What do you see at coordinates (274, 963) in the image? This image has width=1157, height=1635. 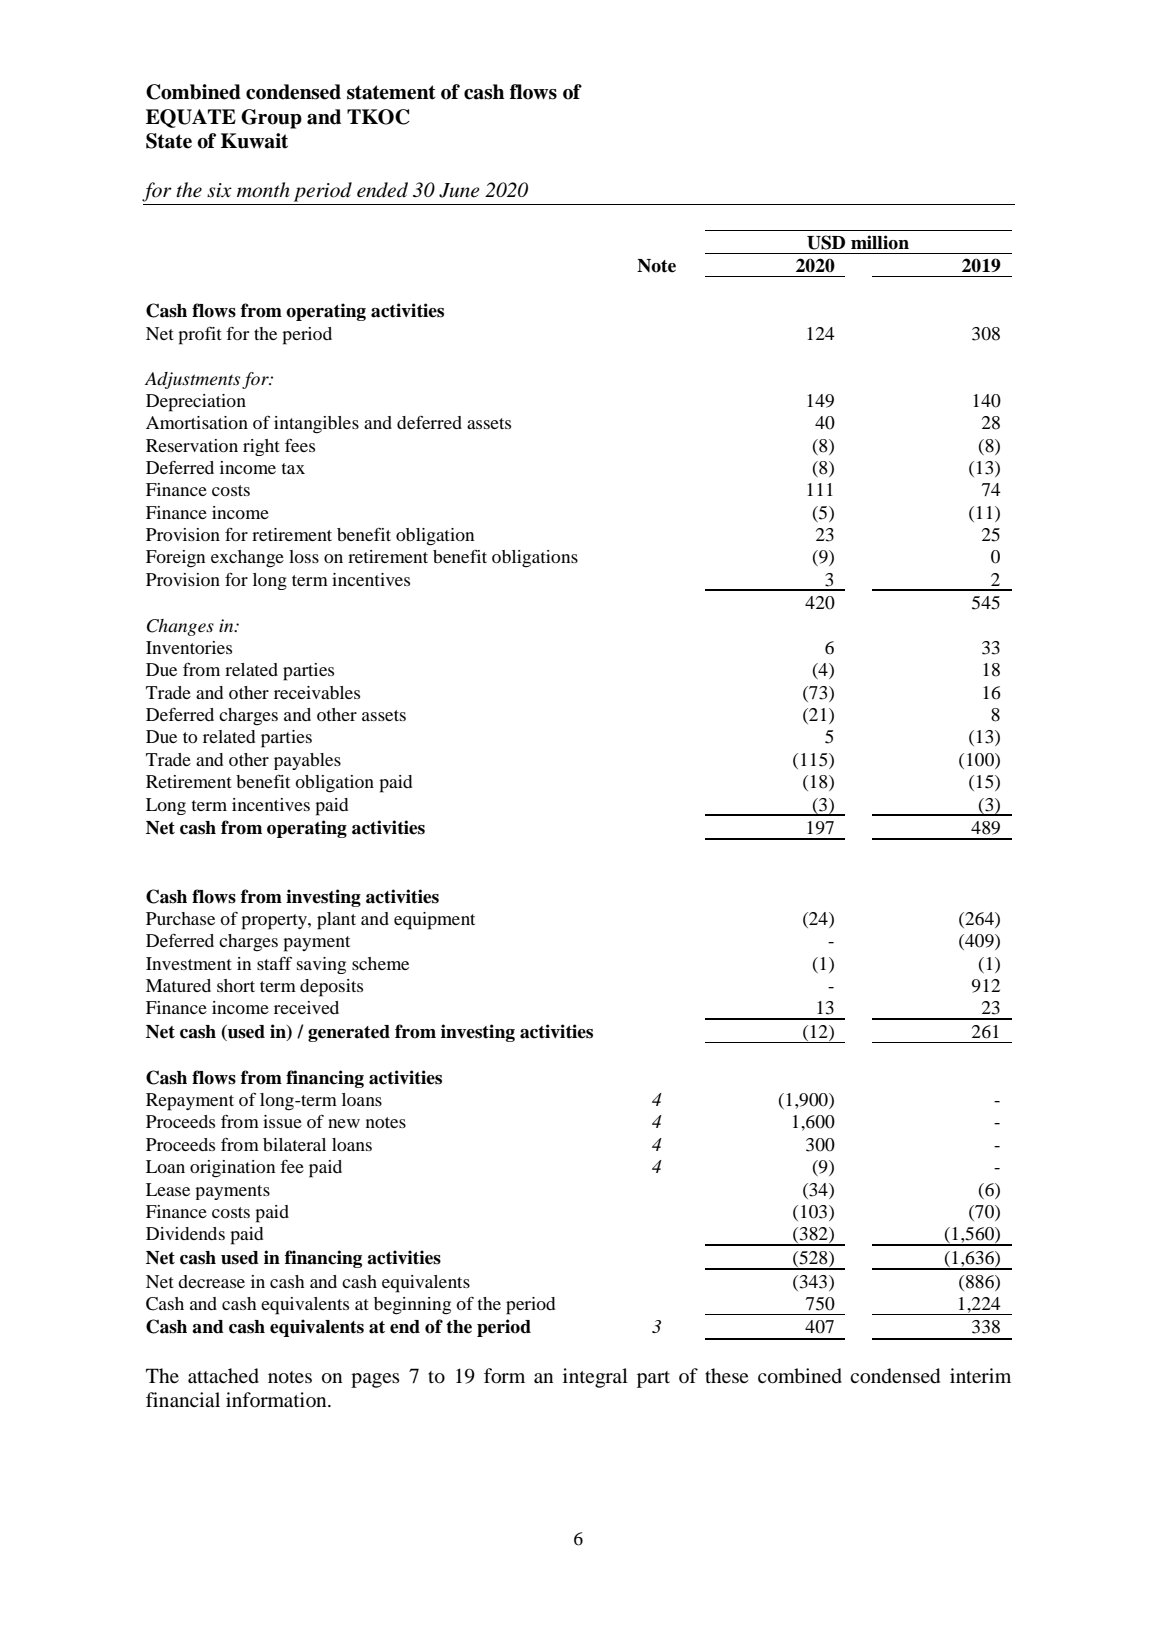 I see `staff` at bounding box center [274, 963].
